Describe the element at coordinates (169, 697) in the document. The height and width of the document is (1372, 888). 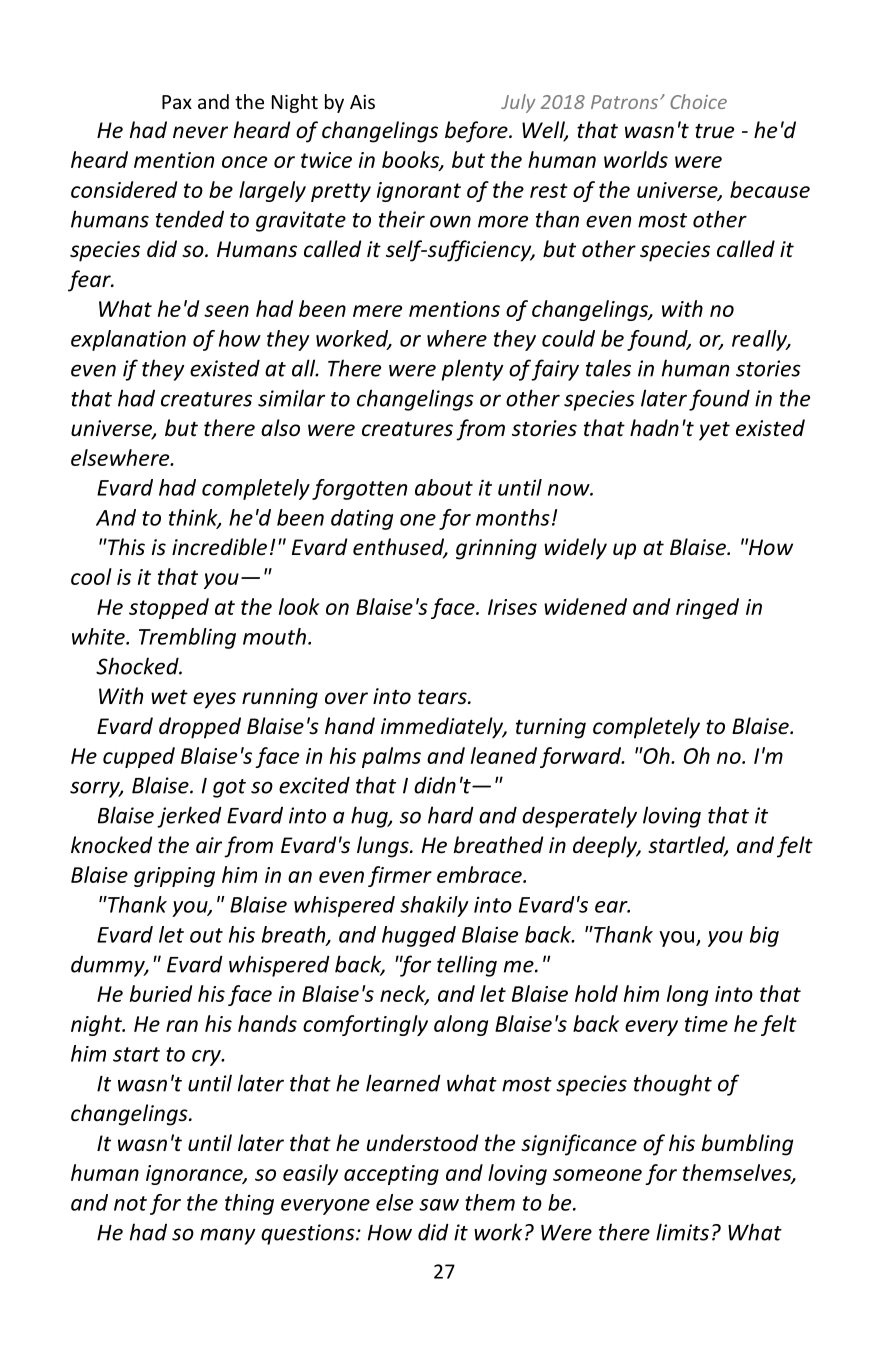
I see `wet` at that location.
